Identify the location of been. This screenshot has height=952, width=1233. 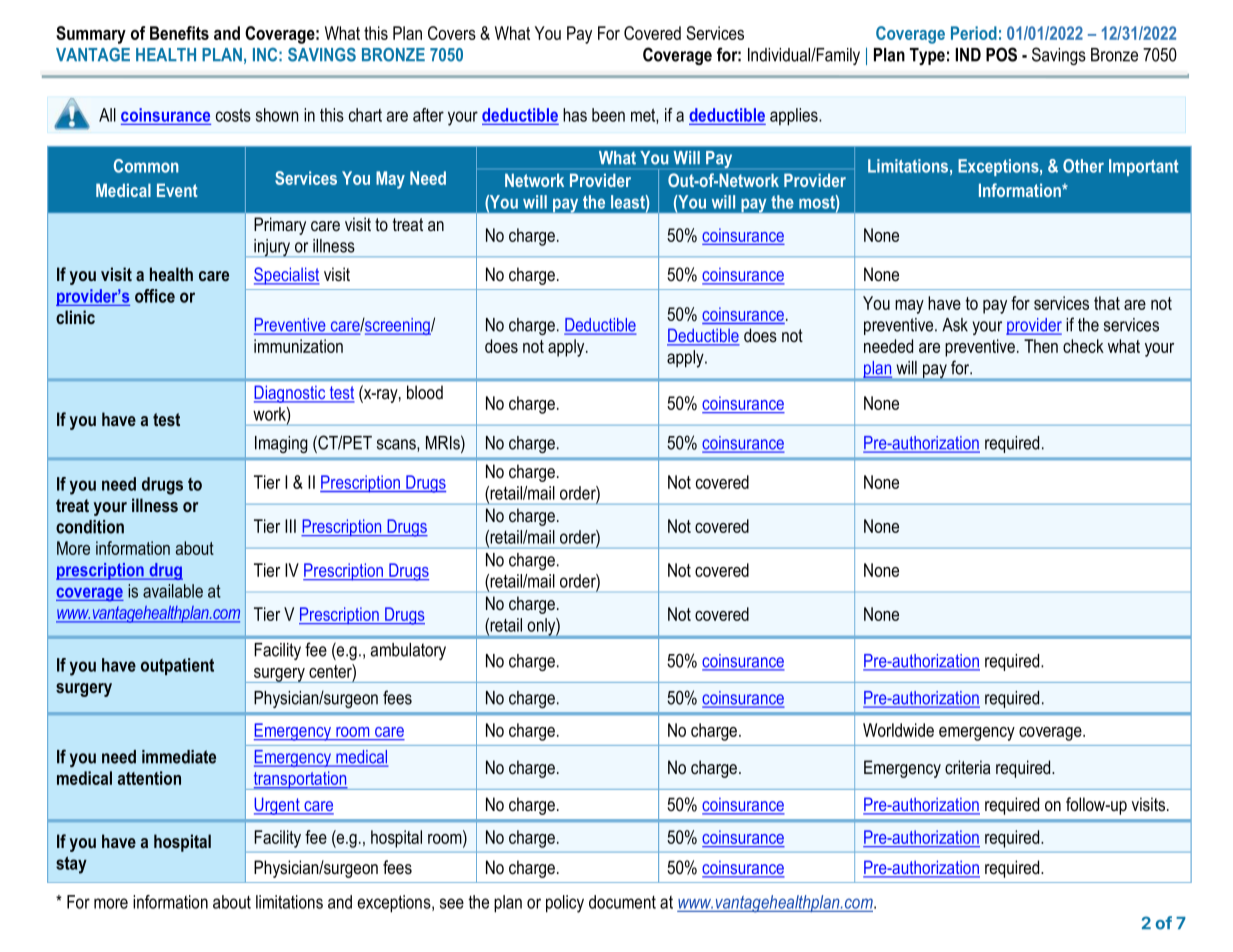
(608, 115).
